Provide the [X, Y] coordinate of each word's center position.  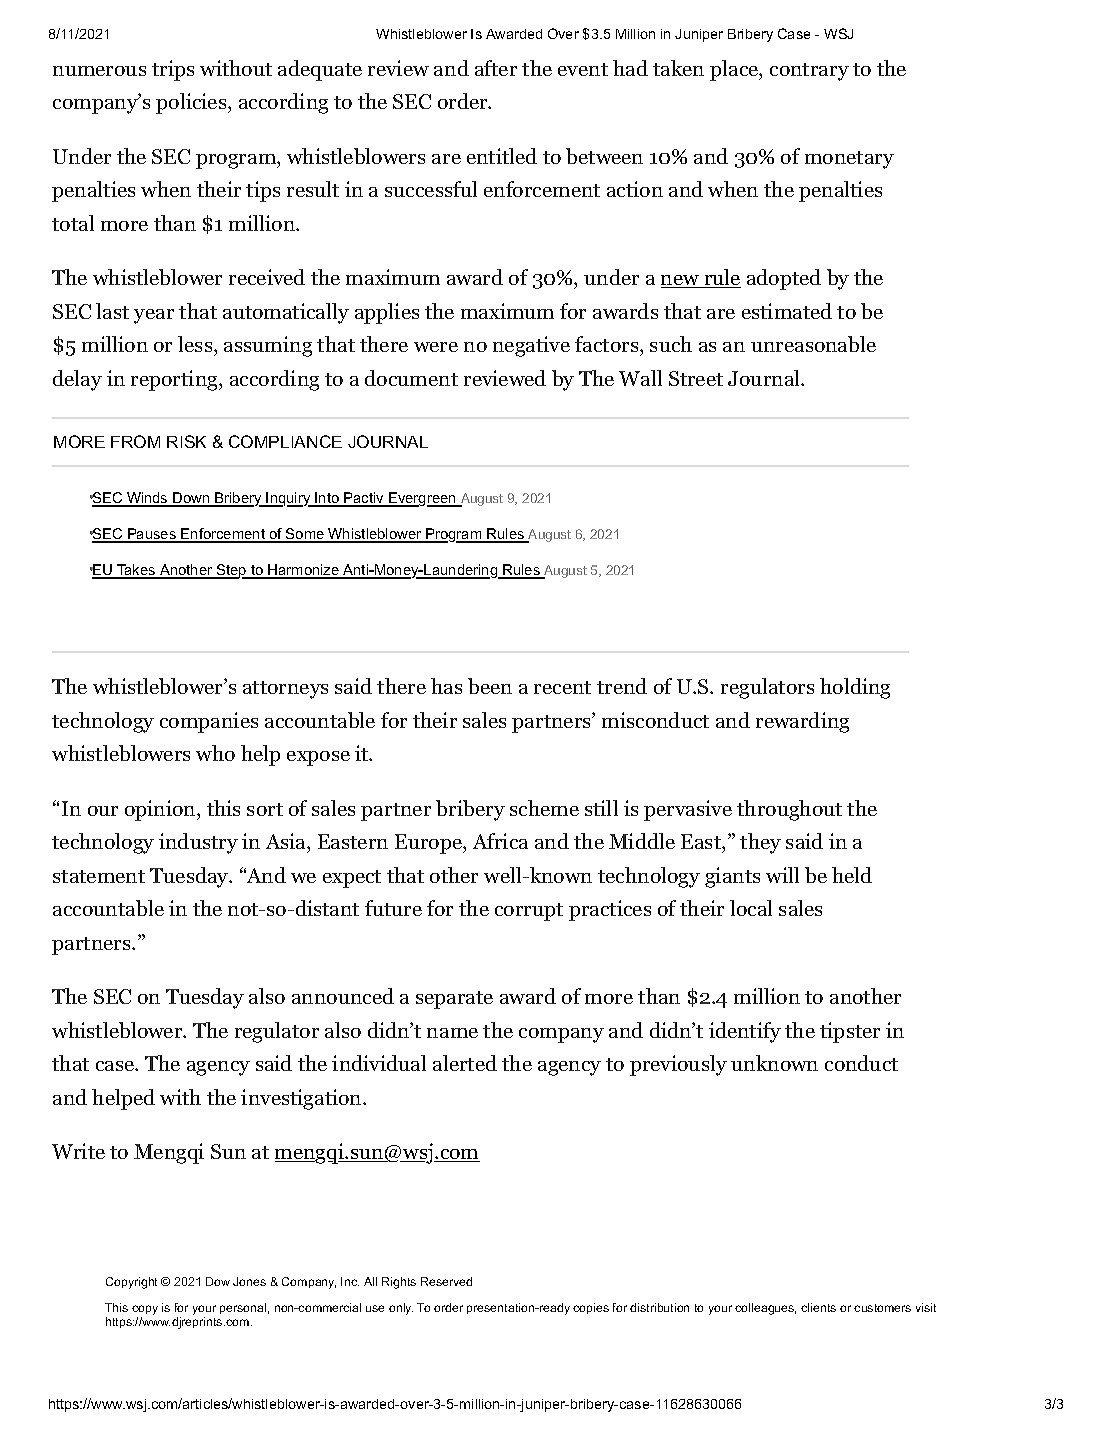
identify [745, 1032]
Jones [249, 1281]
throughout [789, 810]
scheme [544, 808]
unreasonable [813, 344]
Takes [136, 571]
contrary [809, 72]
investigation [302, 1099]
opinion [161, 810]
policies [192, 103]
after [496, 68]
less [196, 344]
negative [531, 346]
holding [855, 688]
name [452, 1033]
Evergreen [422, 499]
